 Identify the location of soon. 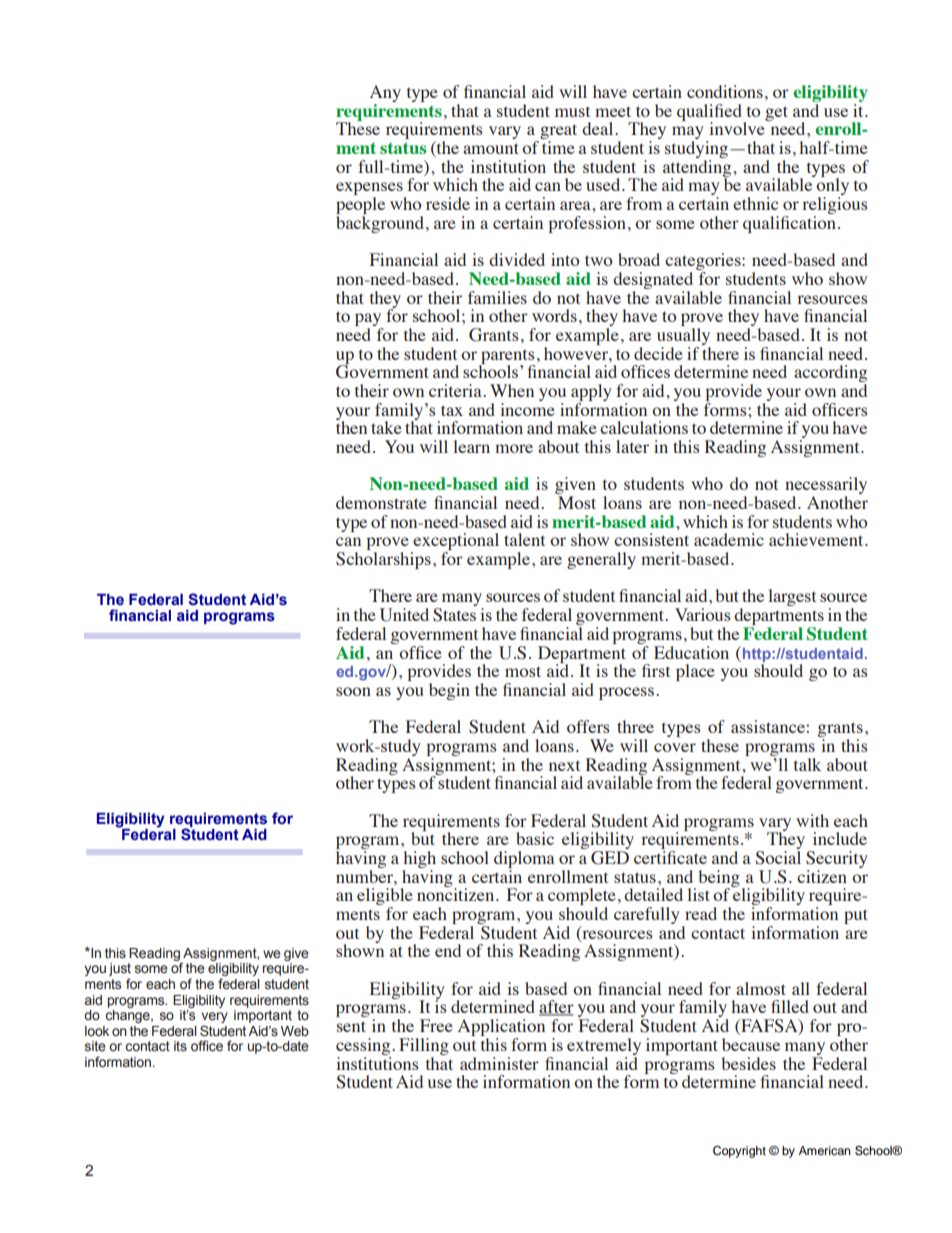
(353, 691).
